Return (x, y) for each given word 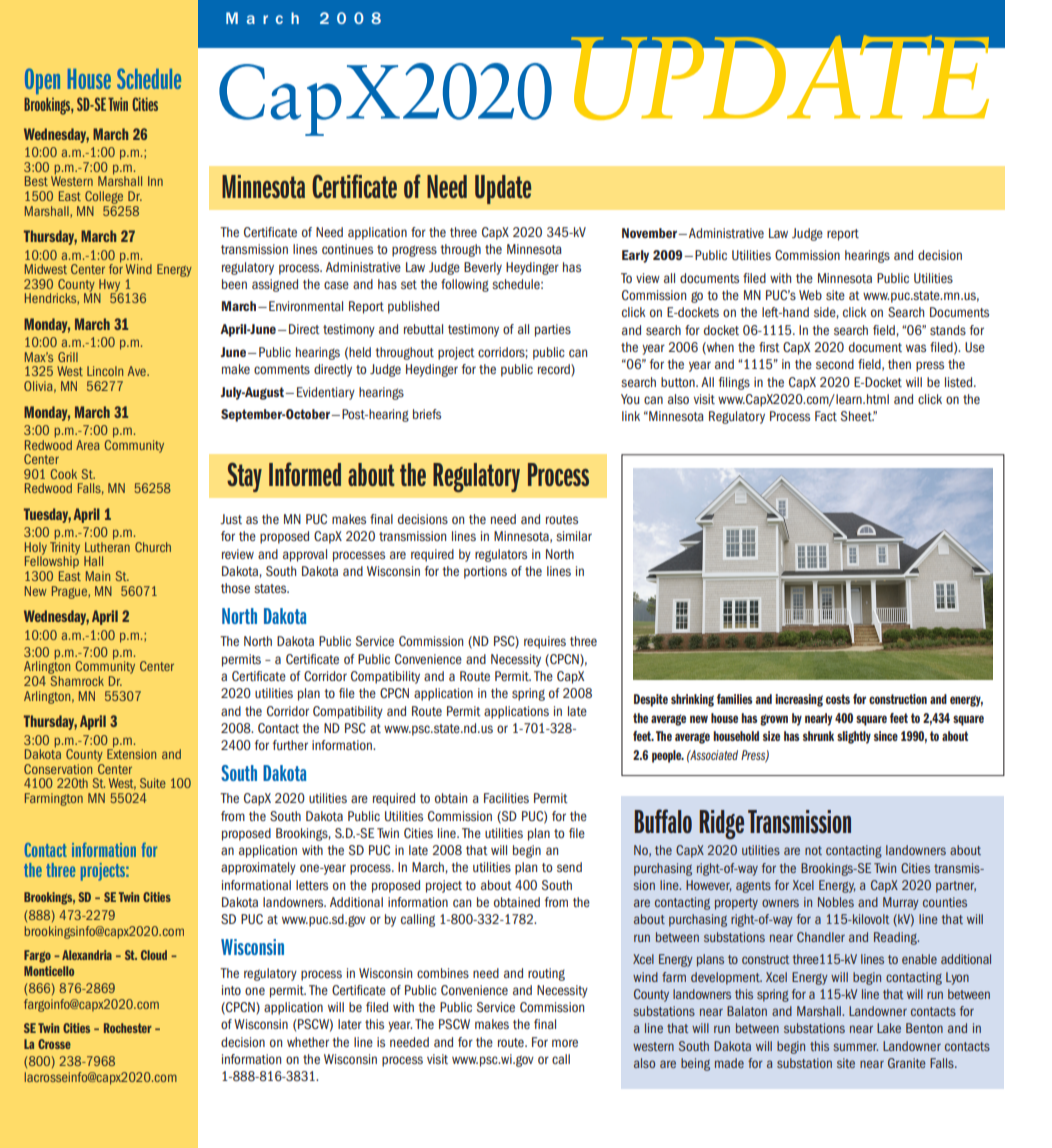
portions (485, 572)
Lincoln (105, 371)
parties (553, 330)
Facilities (506, 798)
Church (153, 547)
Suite (153, 783)
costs (838, 699)
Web (810, 295)
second (835, 364)
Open (42, 81)
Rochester (128, 1028)
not (813, 850)
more (565, 1043)
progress (414, 251)
